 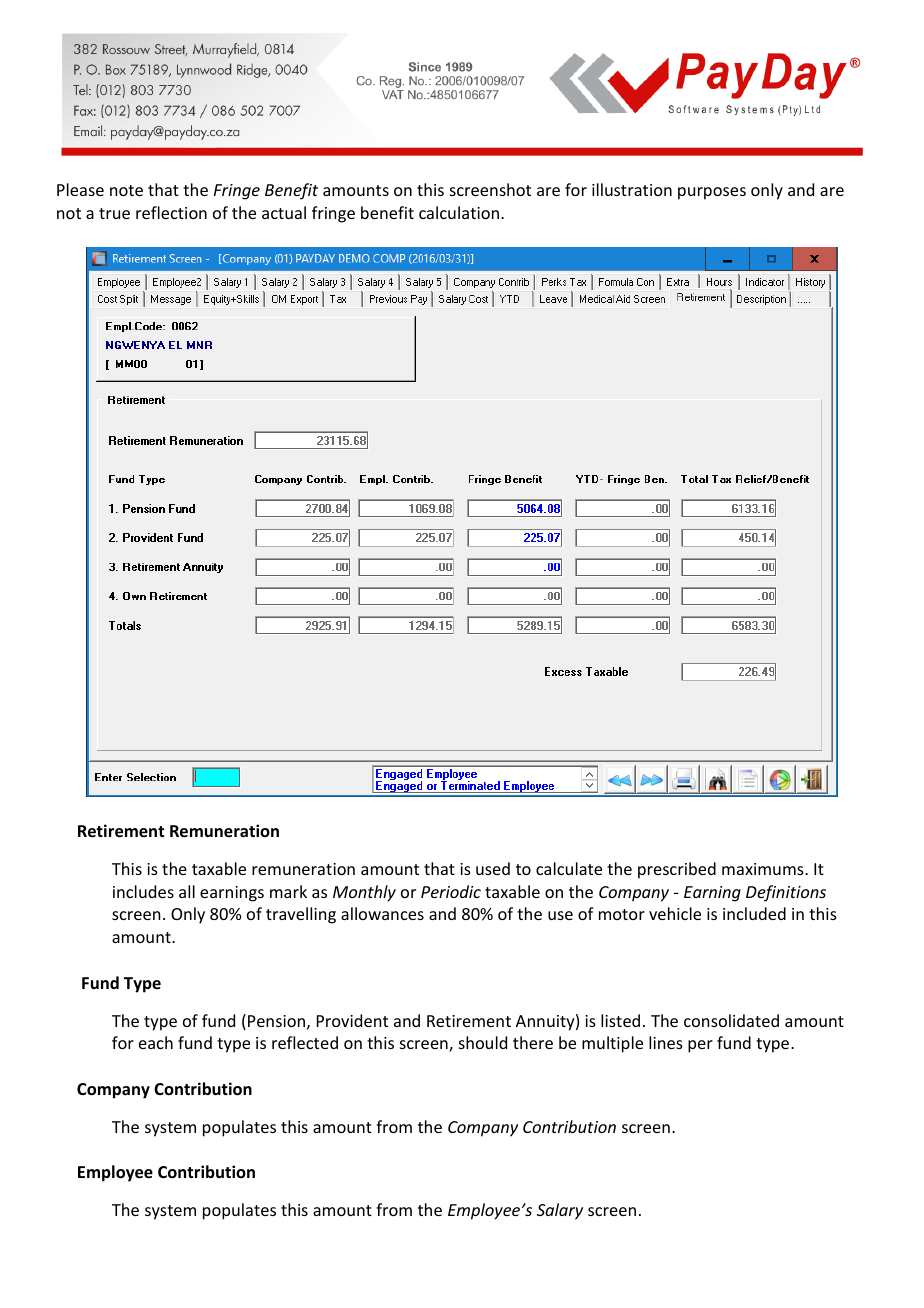 I want to click on maximums, so click(x=764, y=869).
